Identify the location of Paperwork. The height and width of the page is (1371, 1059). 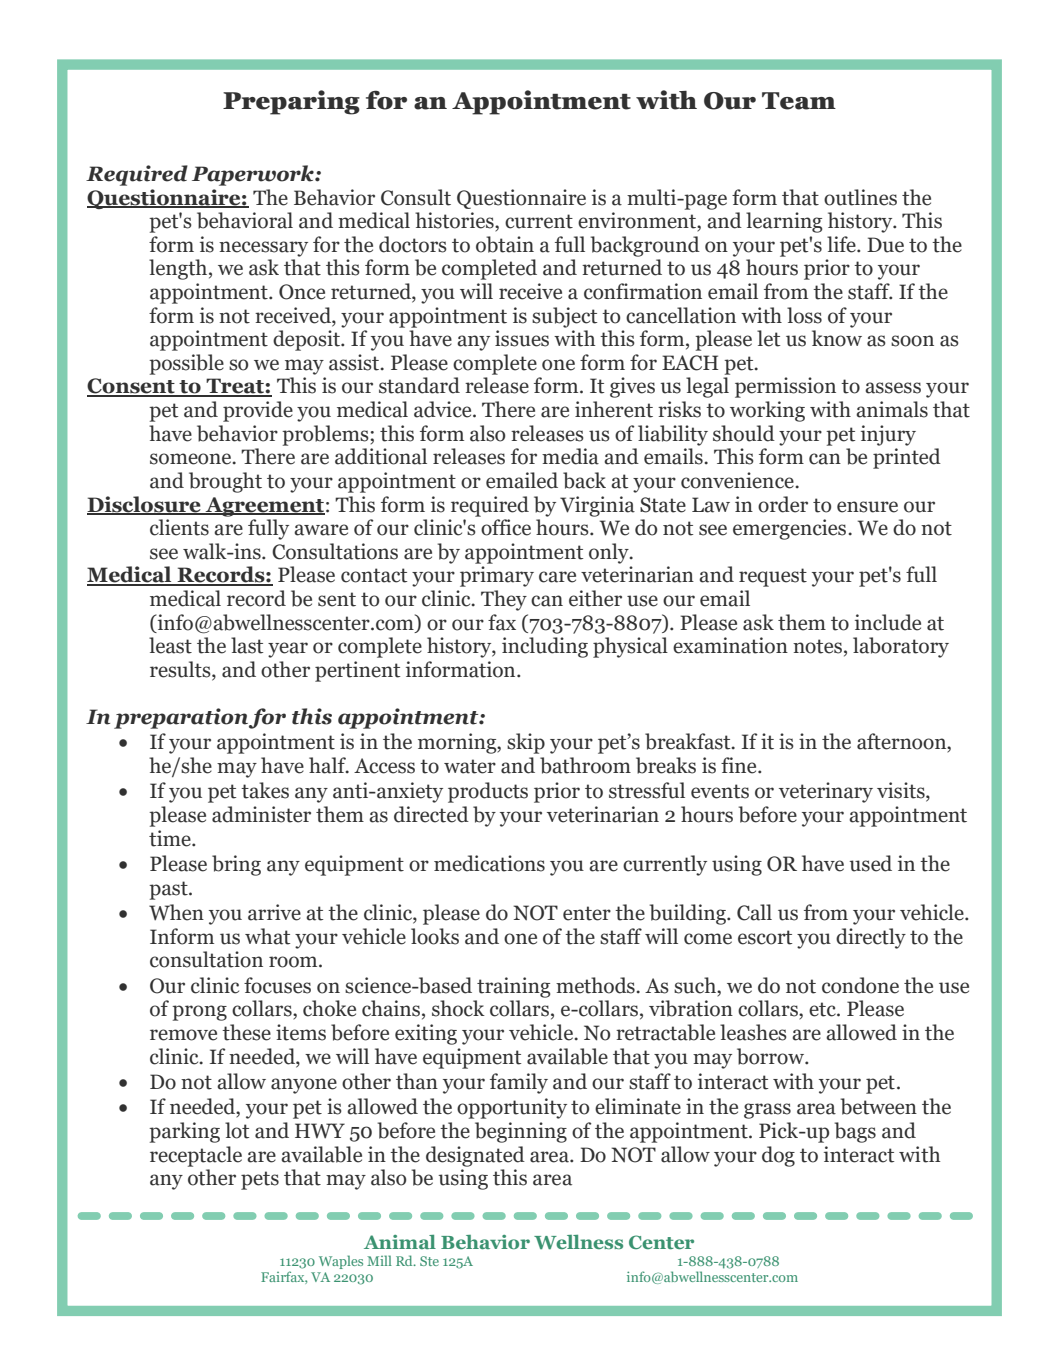
(254, 175).
